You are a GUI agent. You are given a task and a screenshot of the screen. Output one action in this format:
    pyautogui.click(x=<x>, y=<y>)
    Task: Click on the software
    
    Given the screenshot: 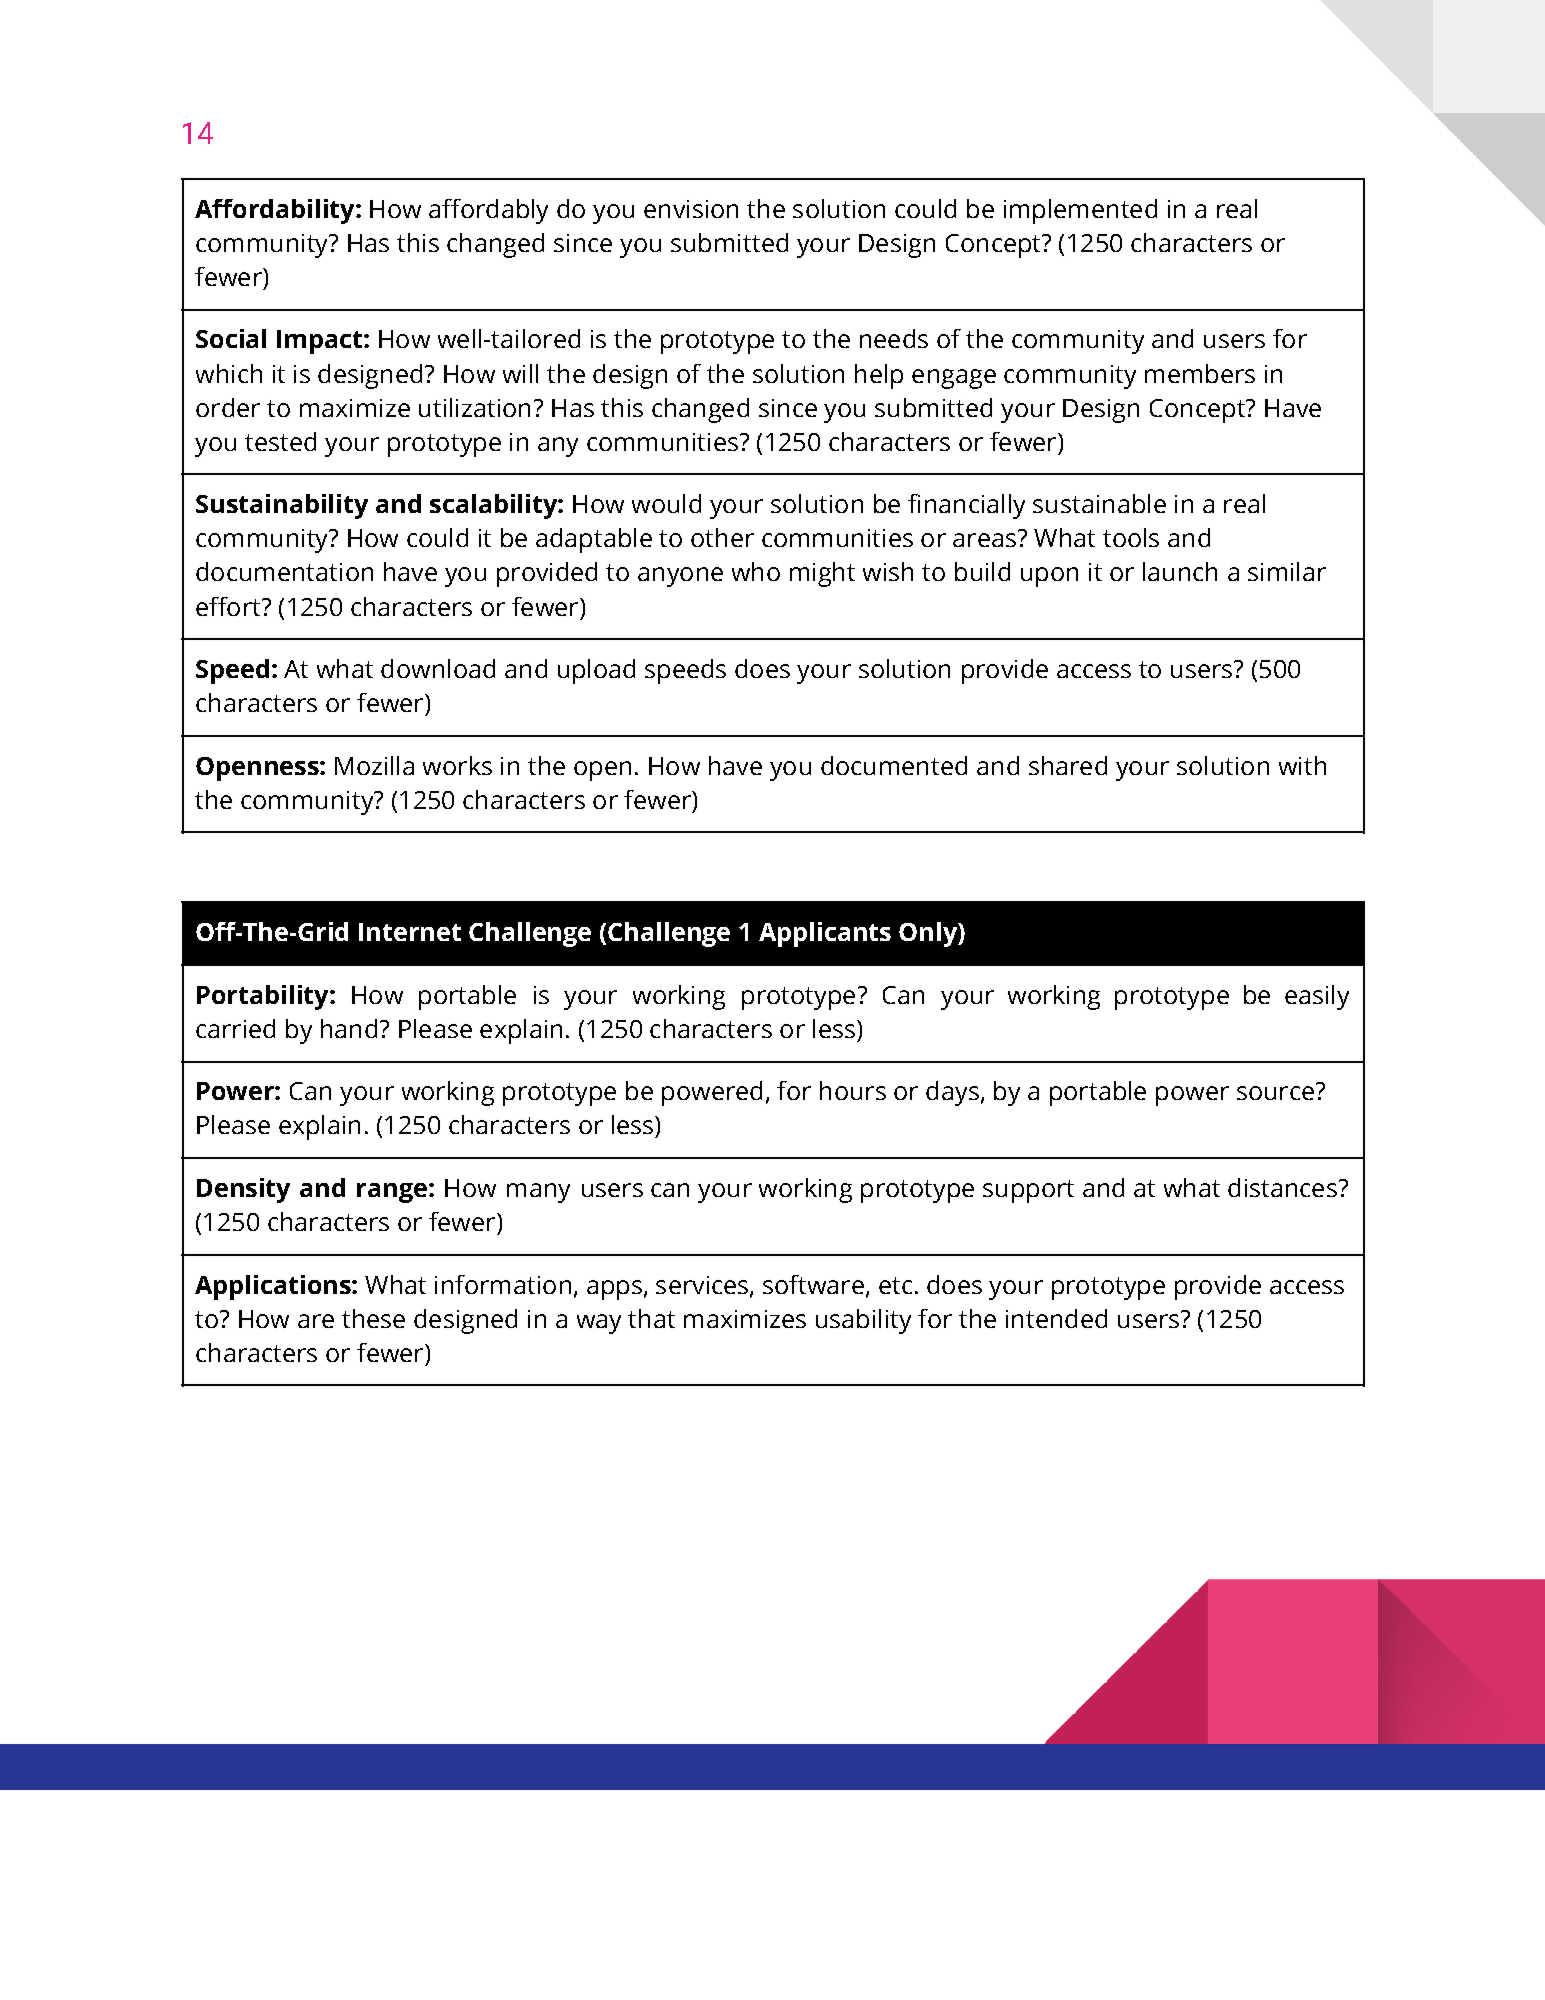 What is the action you would take?
    pyautogui.click(x=813, y=1284)
